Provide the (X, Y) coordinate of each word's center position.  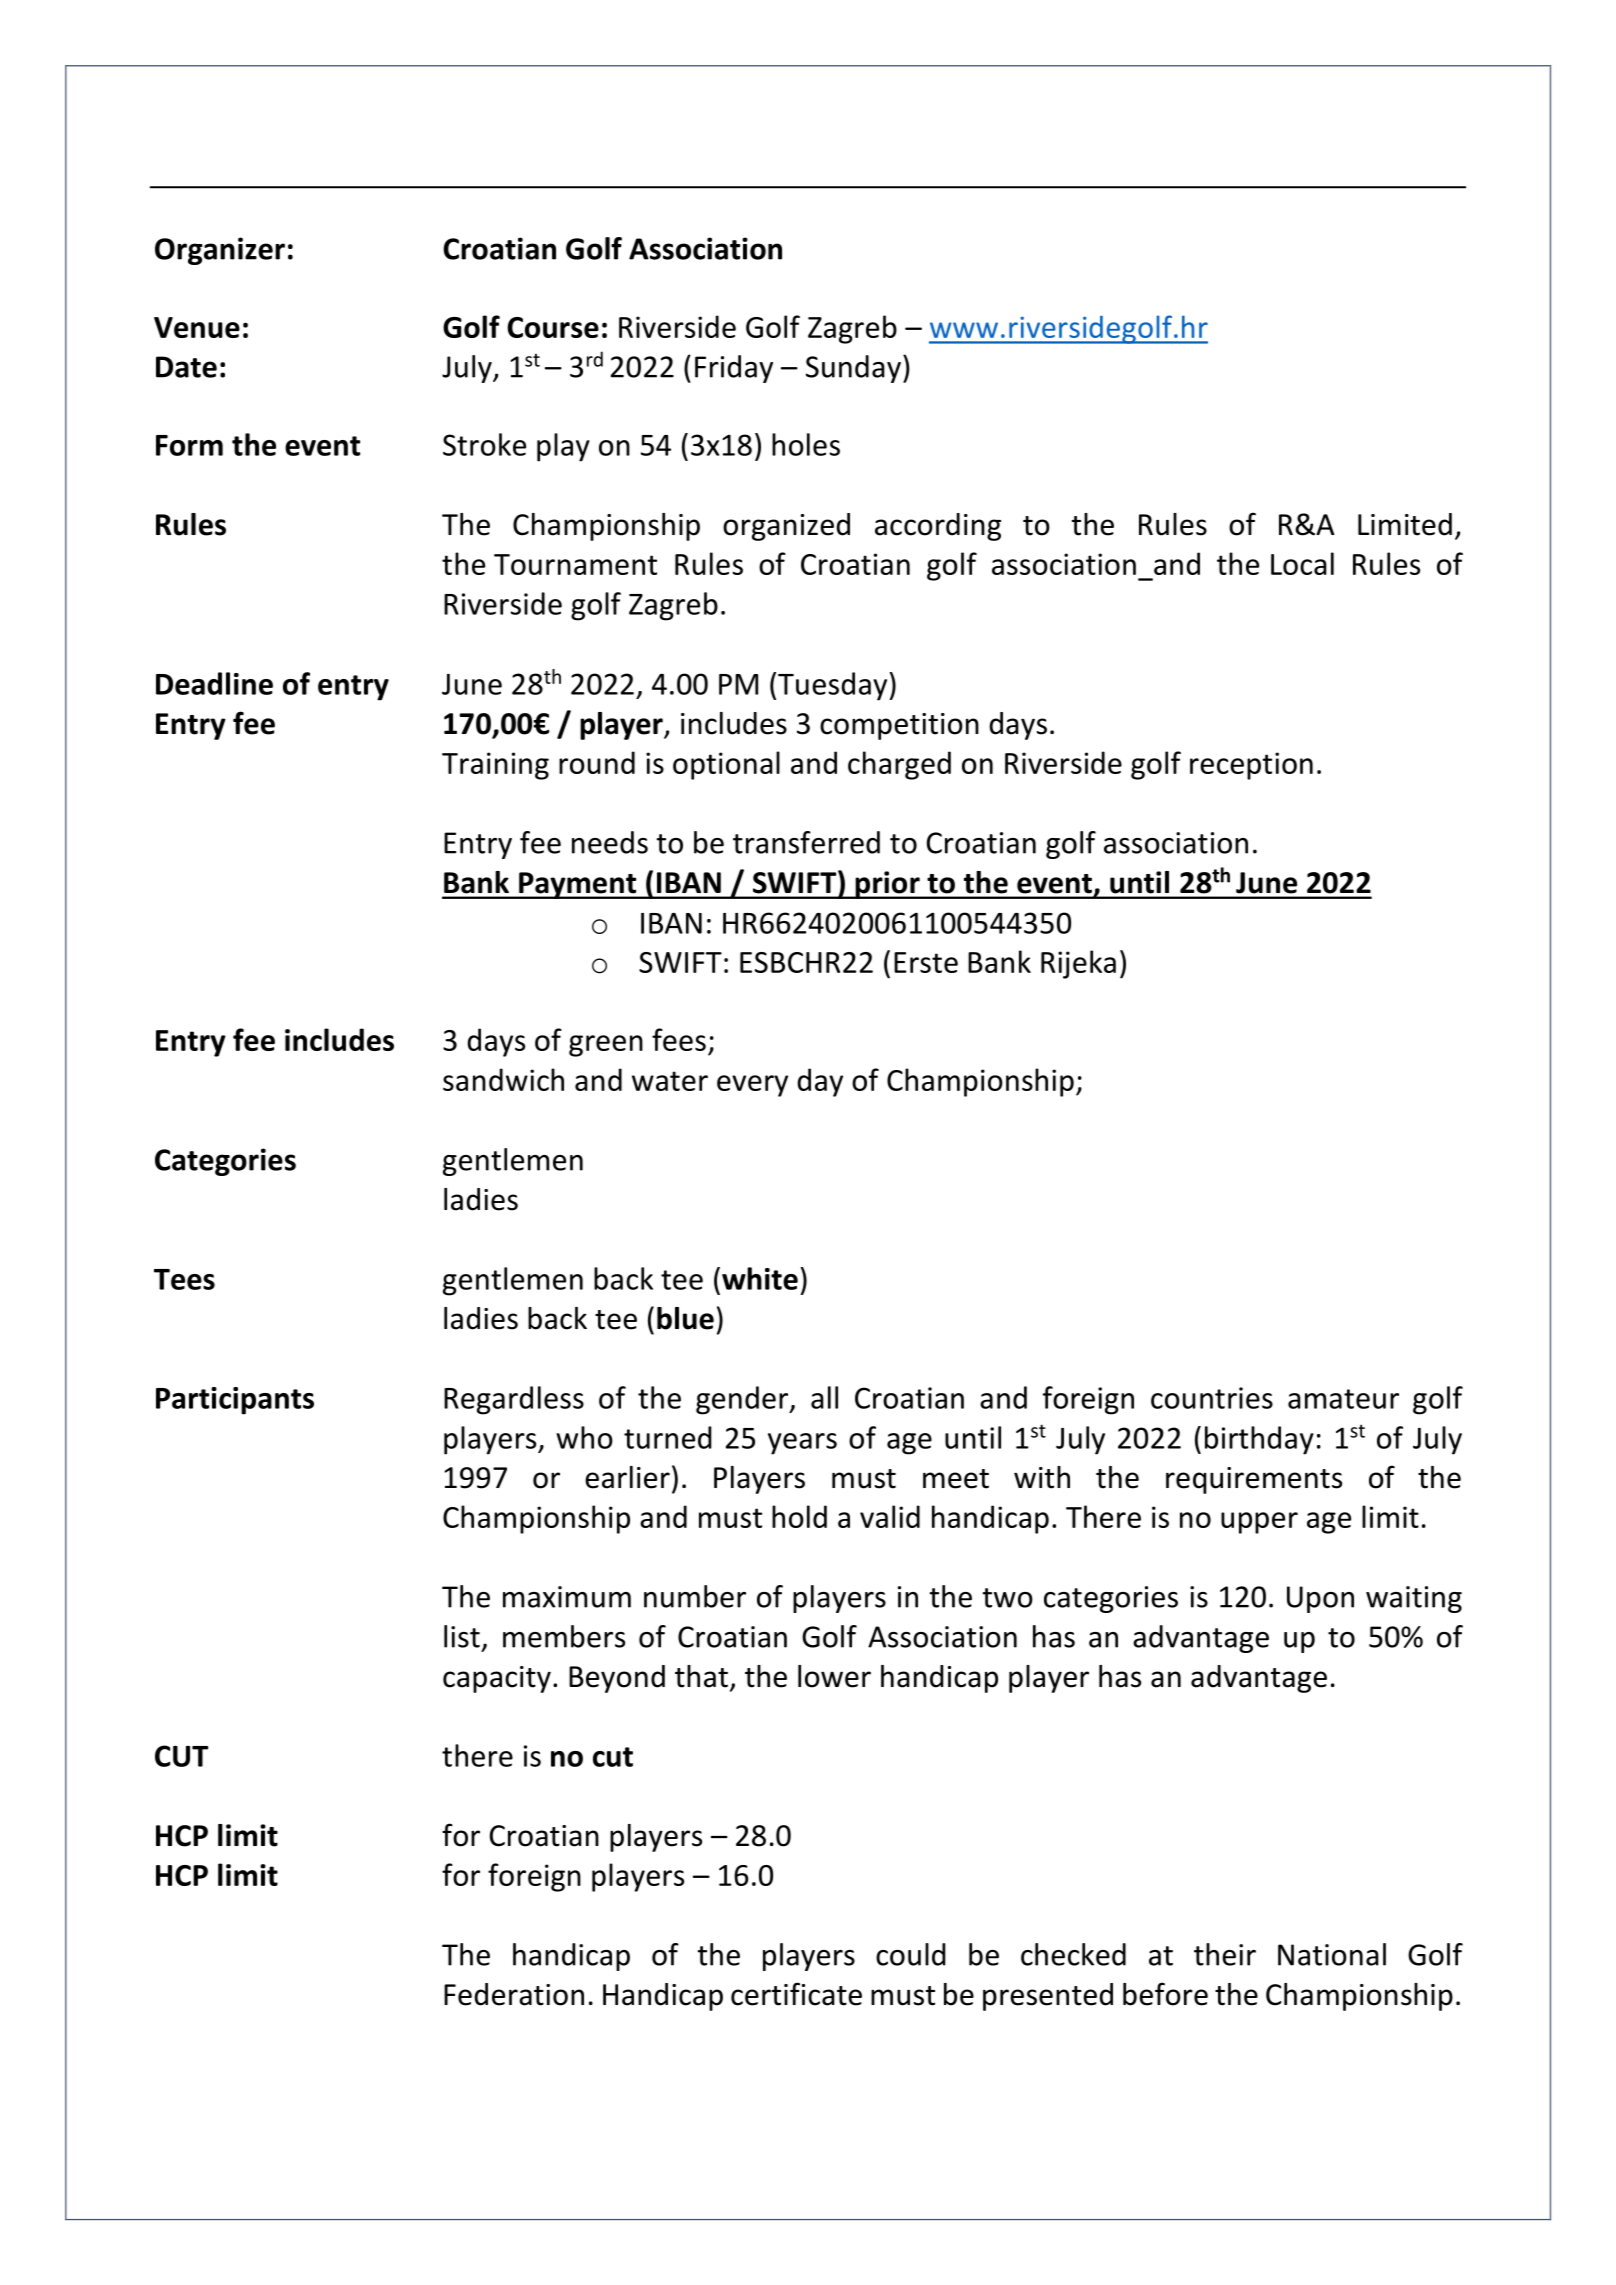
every (752, 1086)
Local (1302, 563)
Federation (514, 1994)
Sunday (853, 369)
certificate (796, 1994)
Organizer (220, 251)
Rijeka (1078, 964)
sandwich (503, 1079)
